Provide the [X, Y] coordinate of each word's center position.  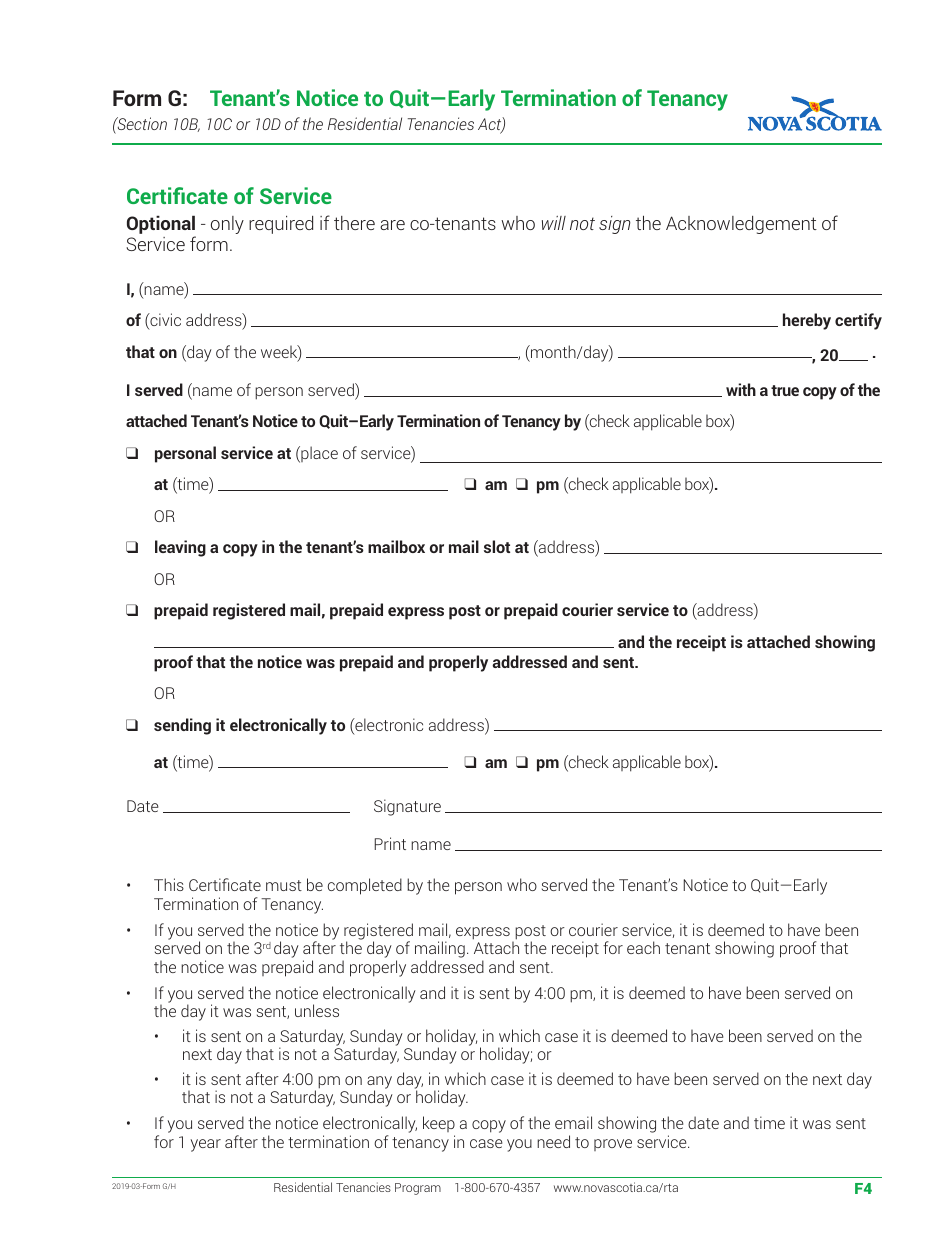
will [554, 223]
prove [613, 1145]
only [227, 225]
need [553, 1141]
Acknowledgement [741, 225]
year [205, 1145]
